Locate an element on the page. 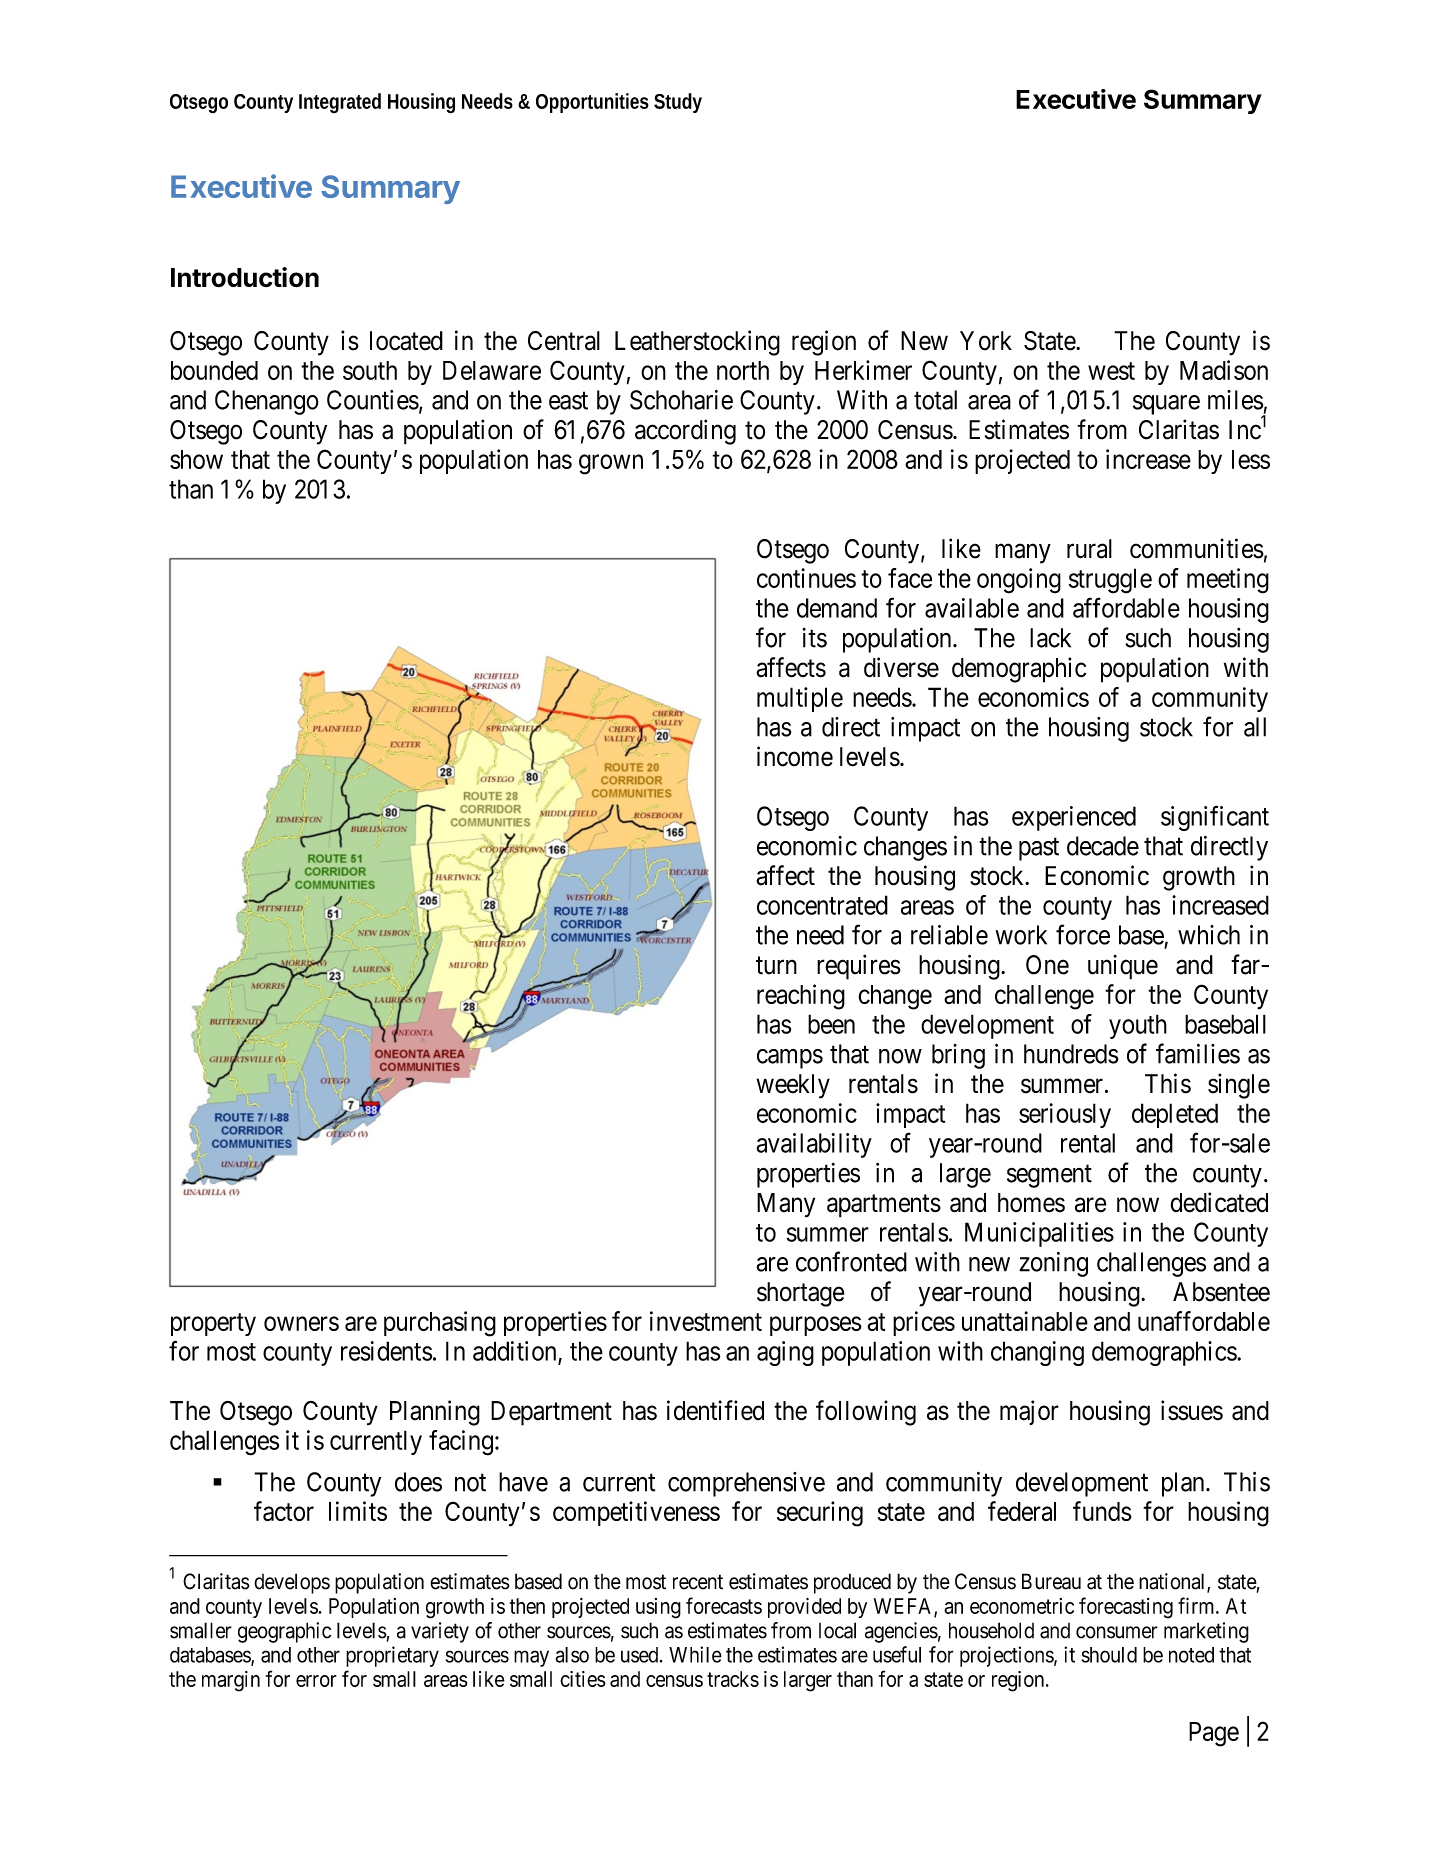  While is located at coordinates (695, 1654).
